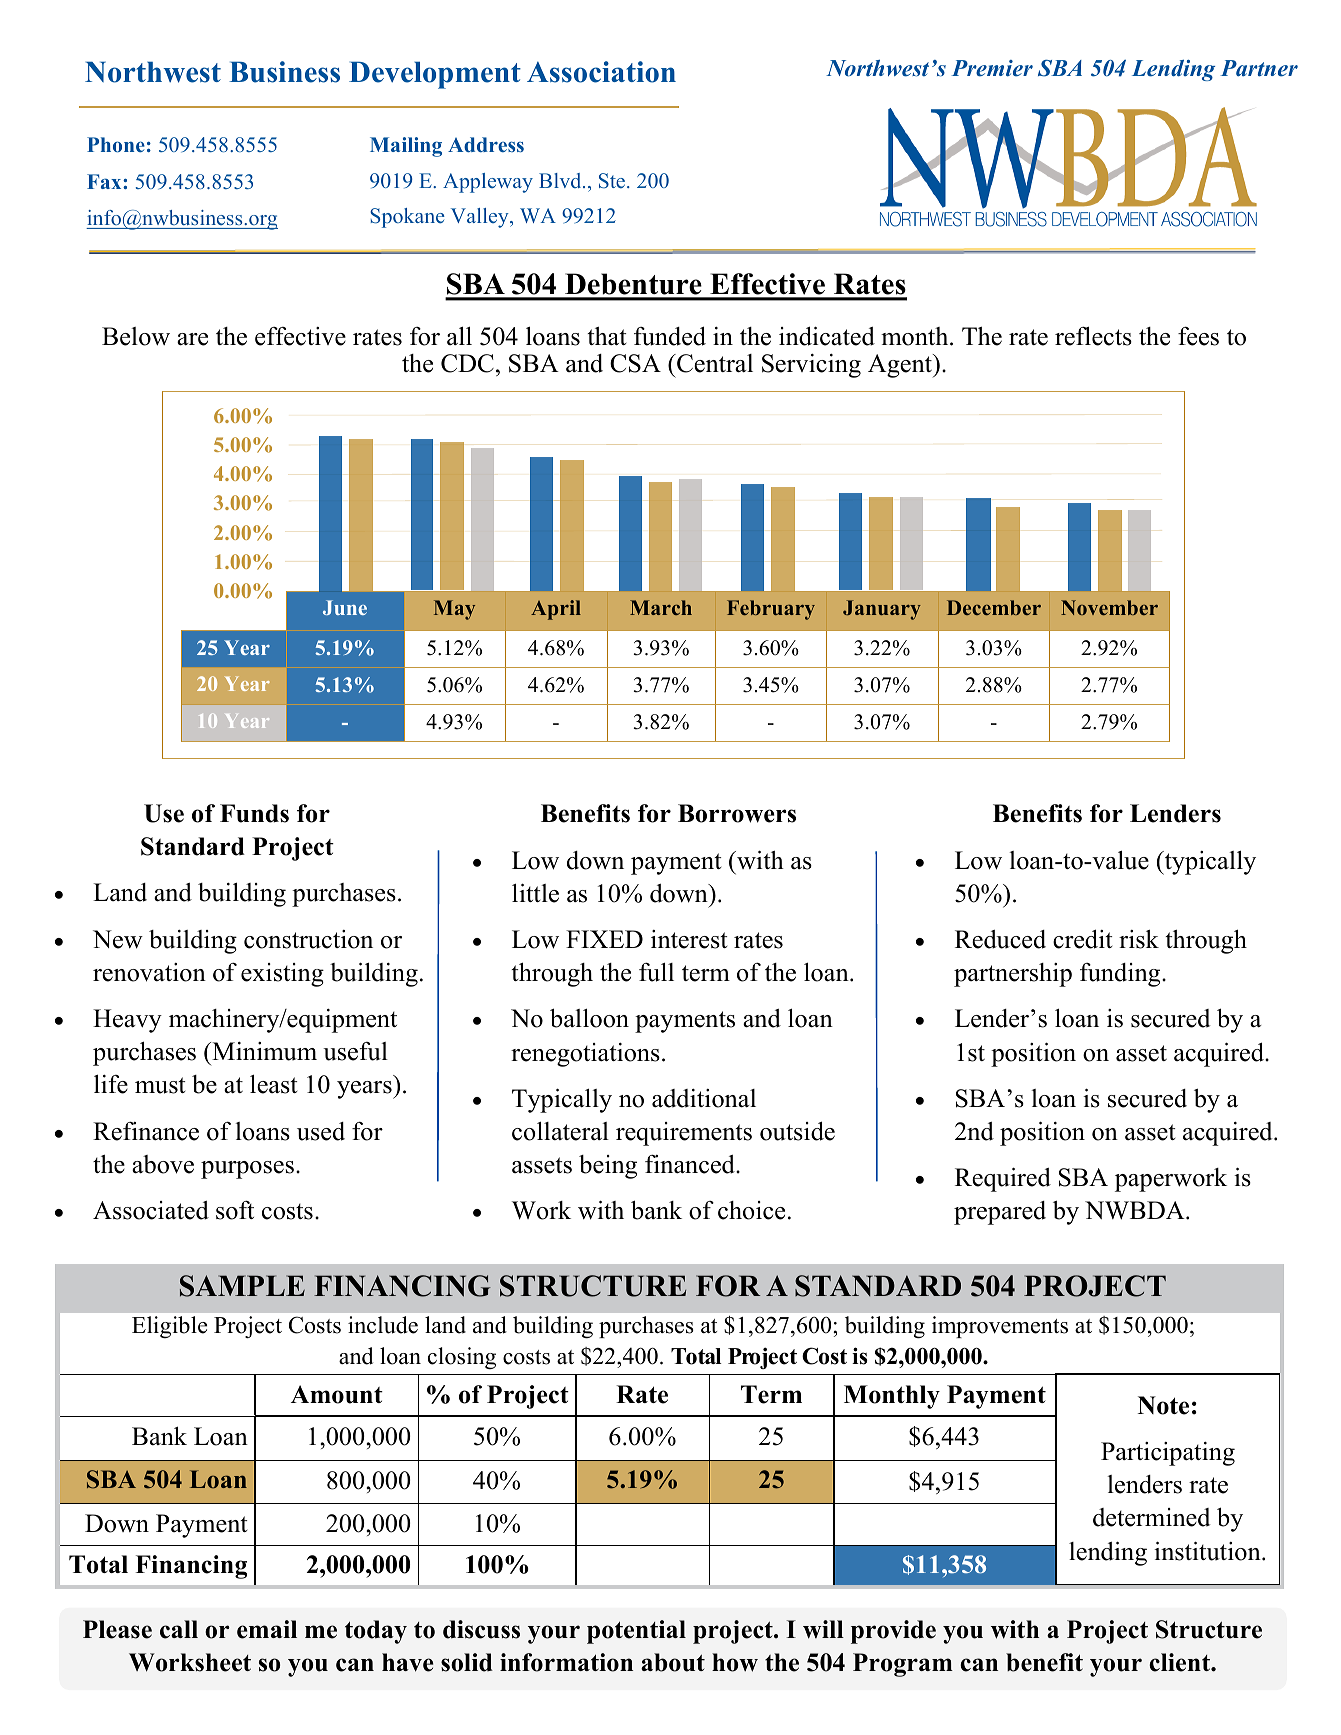  I want to click on Premier, so click(992, 68).
